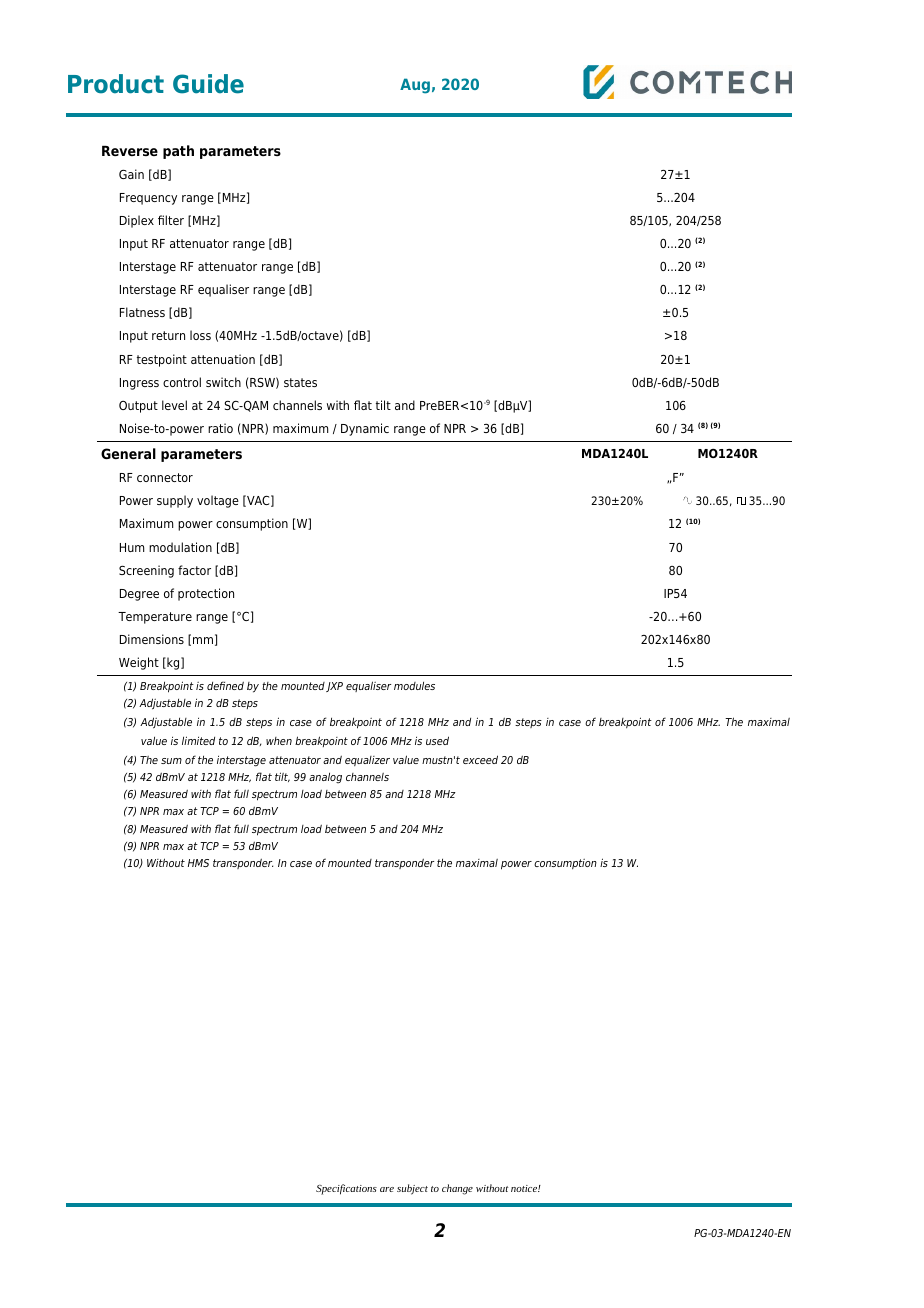  I want to click on modulation, so click(180, 547).
